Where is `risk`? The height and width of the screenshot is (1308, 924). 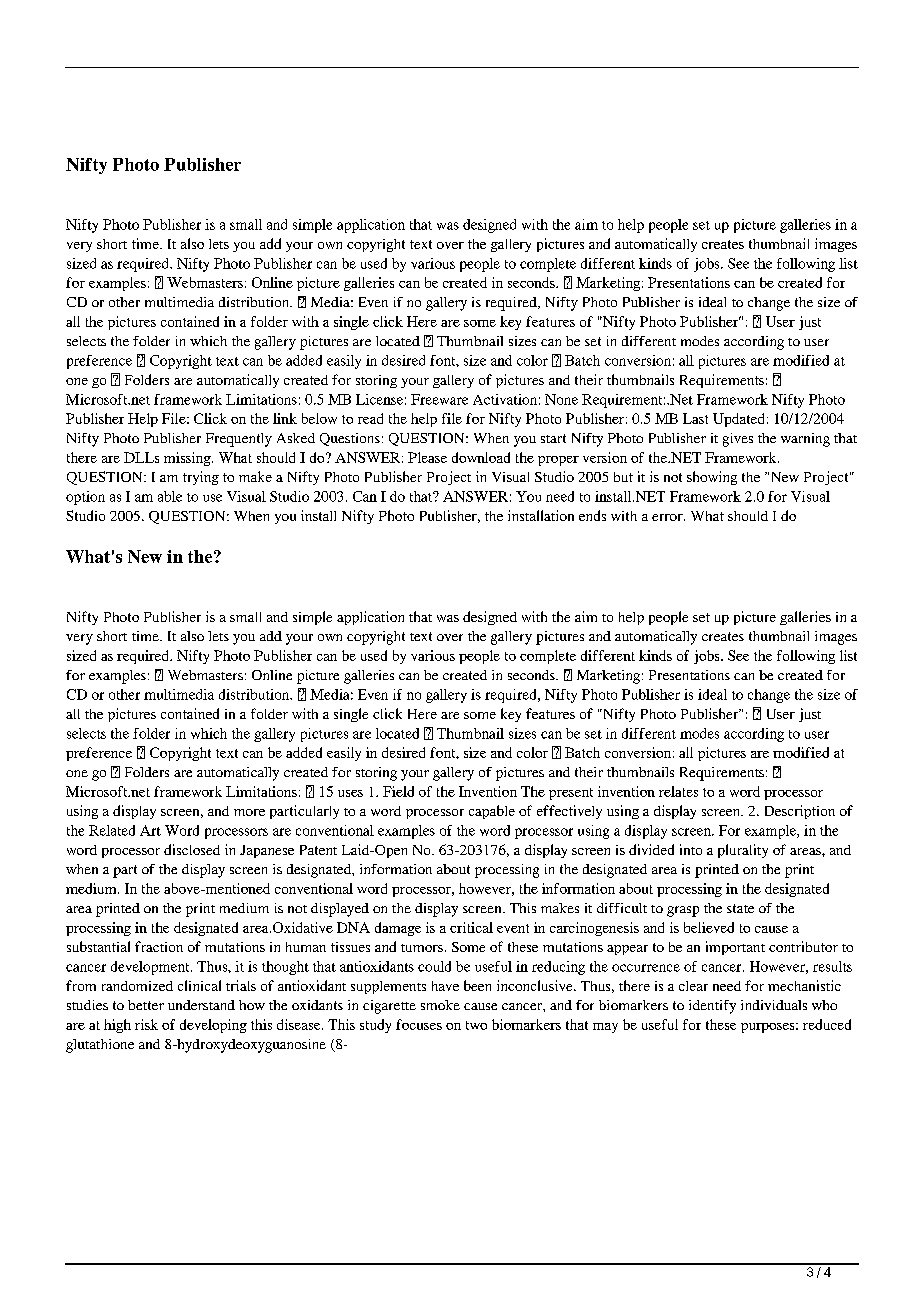 risk is located at coordinates (146, 1024).
